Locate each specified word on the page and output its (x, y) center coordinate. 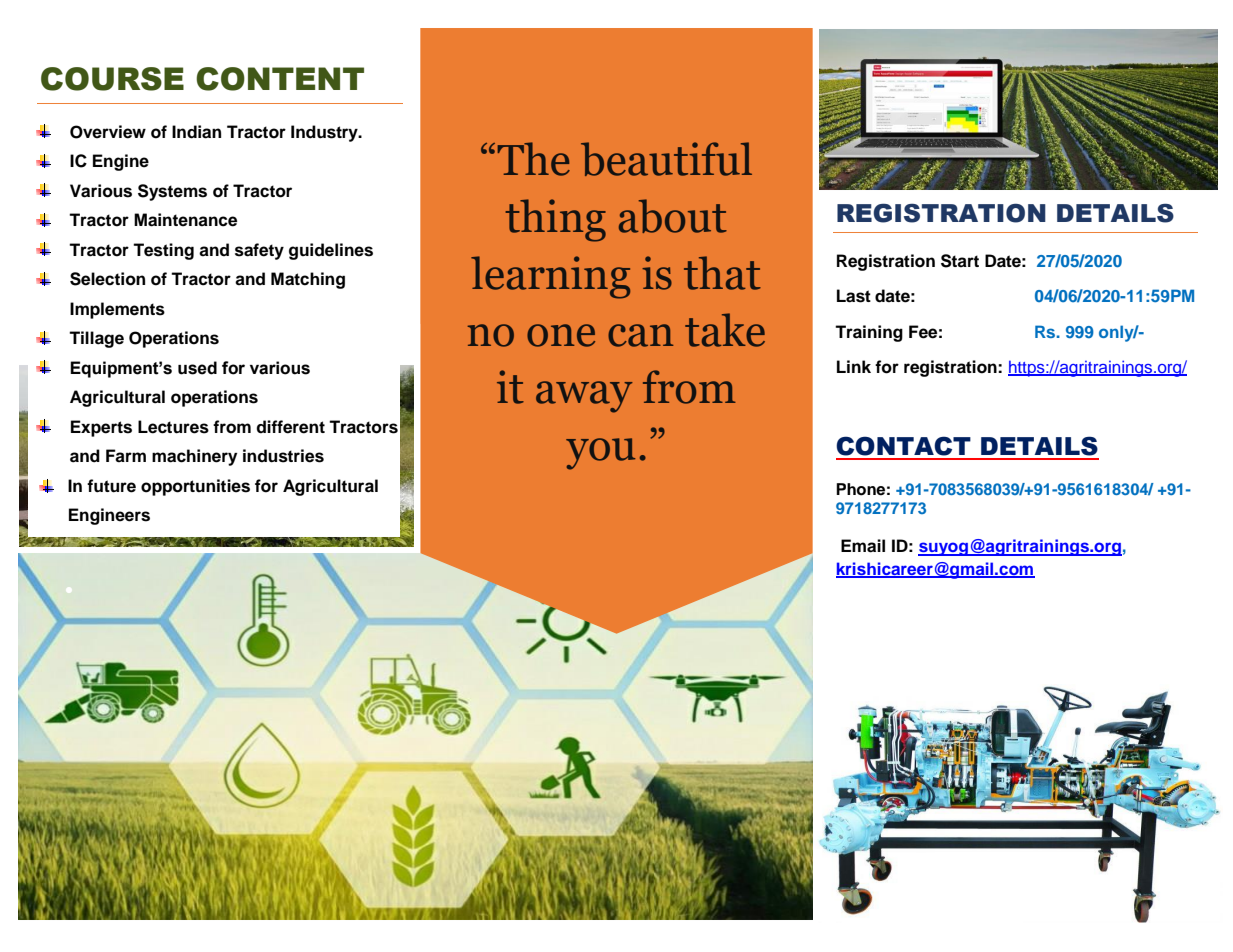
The (534, 159)
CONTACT (903, 446)
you (600, 454)
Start (960, 261)
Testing (163, 251)
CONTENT (280, 79)
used (197, 368)
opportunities (195, 487)
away (584, 397)
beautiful (666, 159)
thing (555, 220)
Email (863, 546)
